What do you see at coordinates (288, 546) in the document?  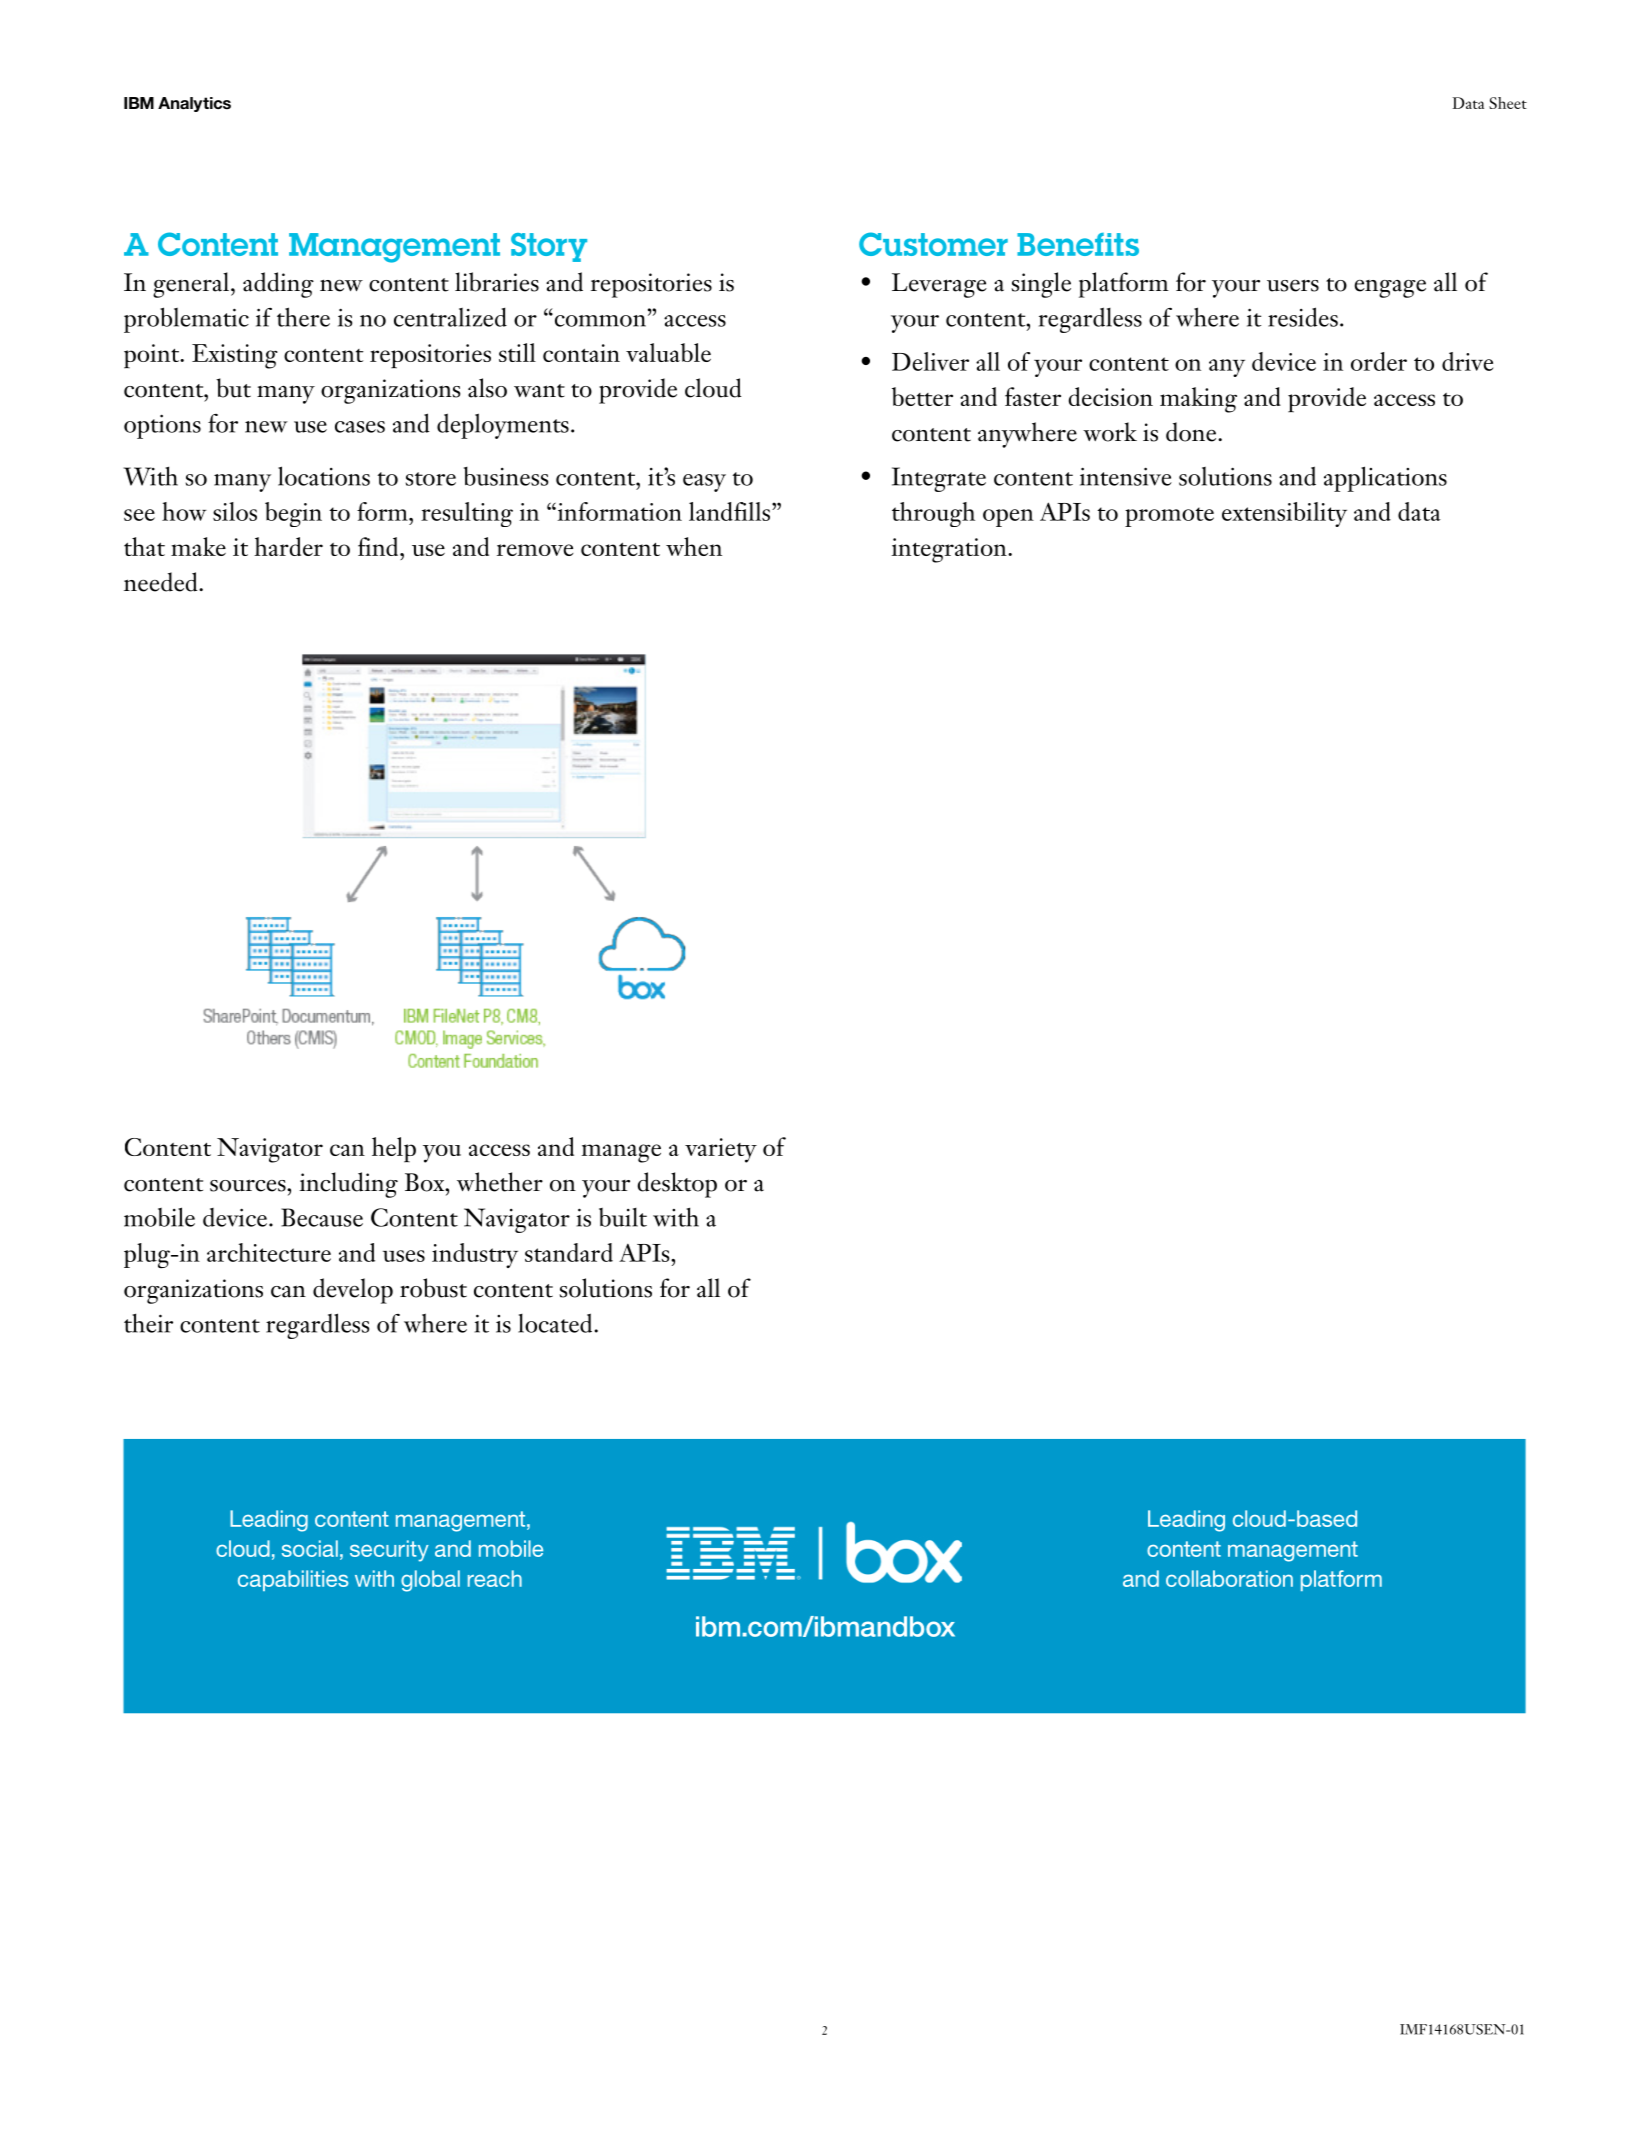 I see `harder` at bounding box center [288, 546].
